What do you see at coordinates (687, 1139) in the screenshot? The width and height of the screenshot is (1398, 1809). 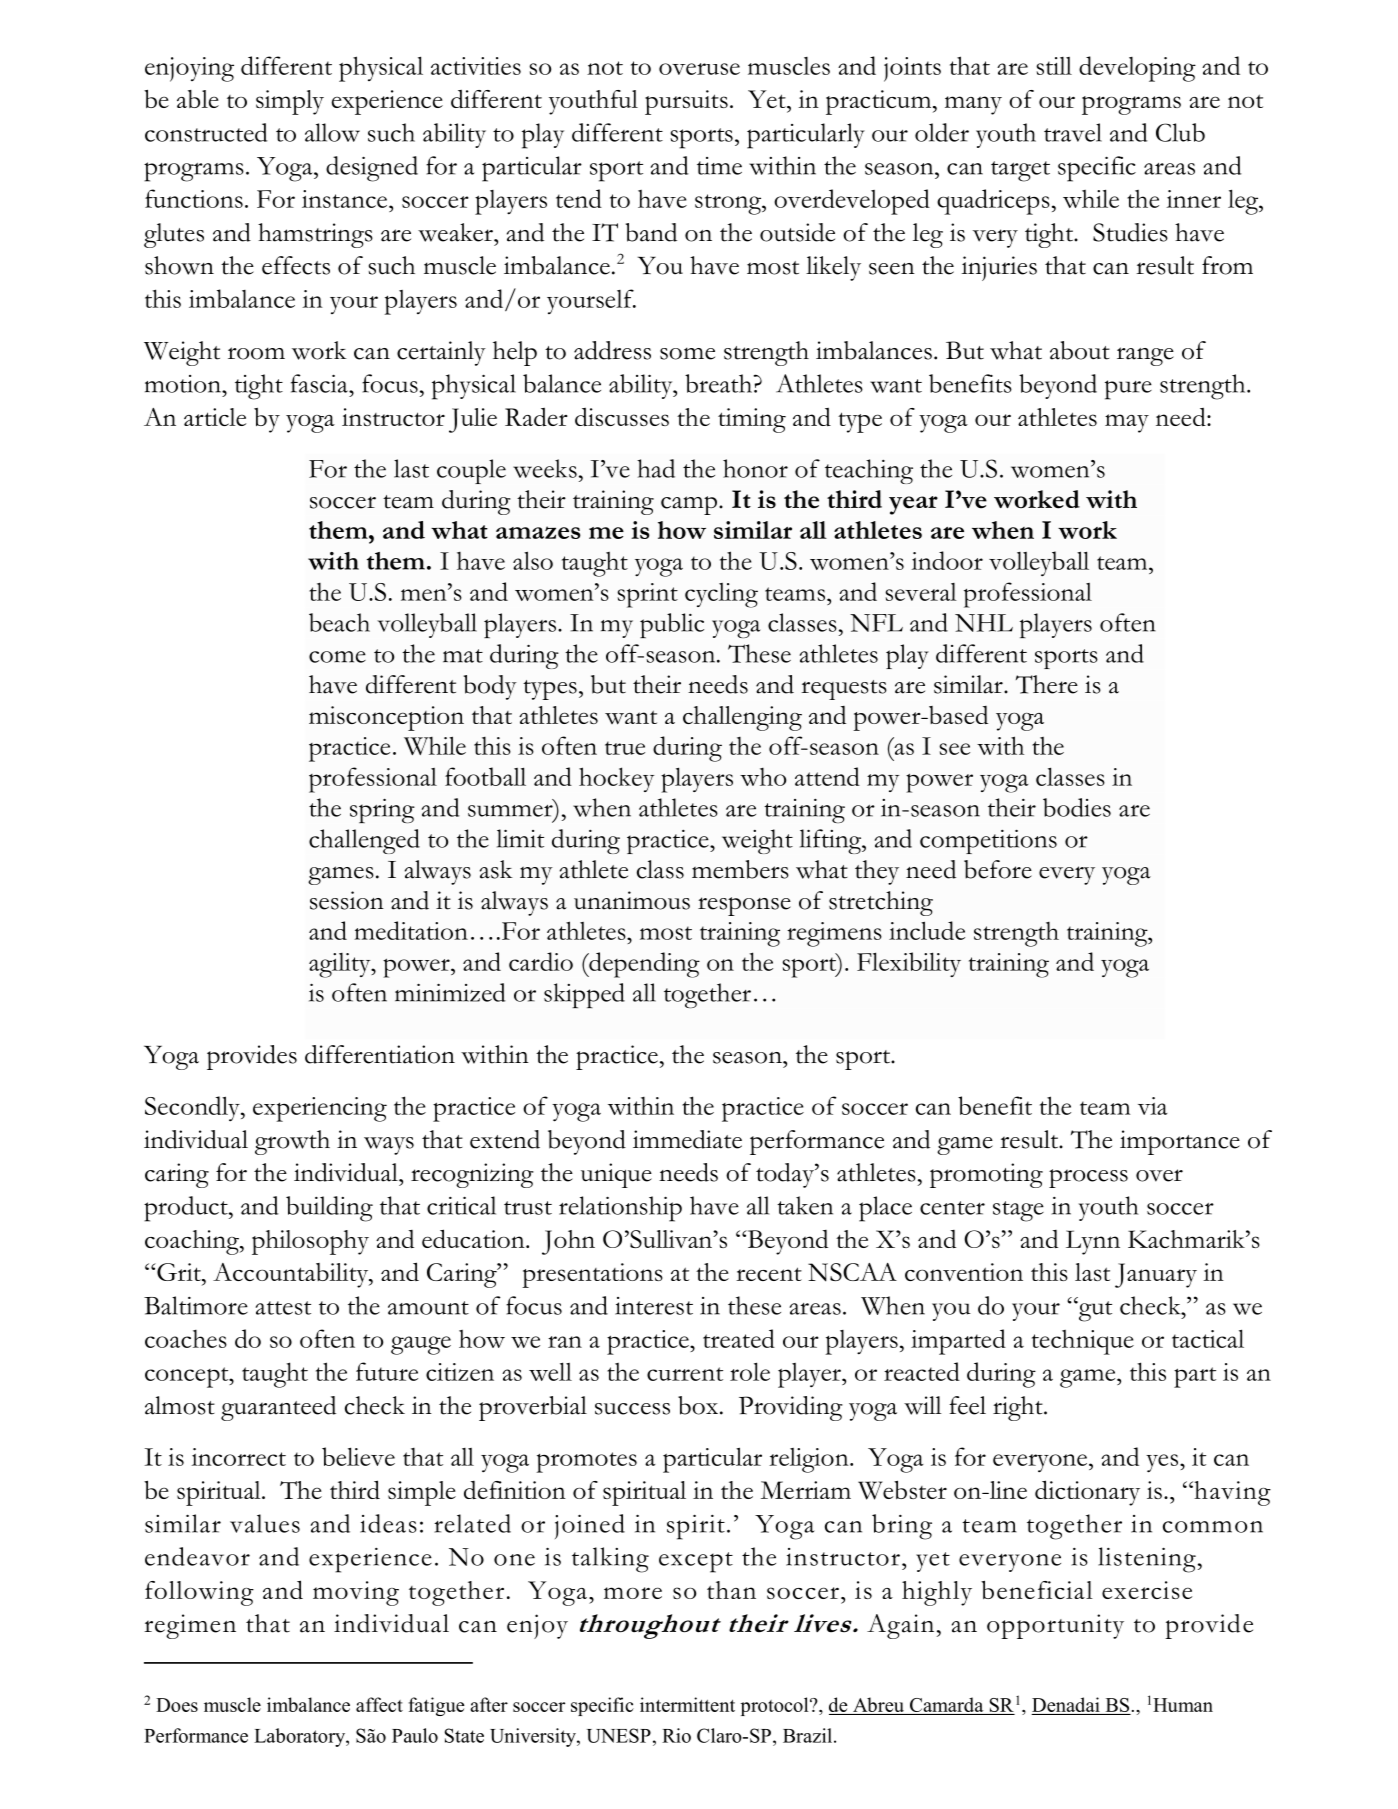 I see `immediate` at bounding box center [687, 1139].
